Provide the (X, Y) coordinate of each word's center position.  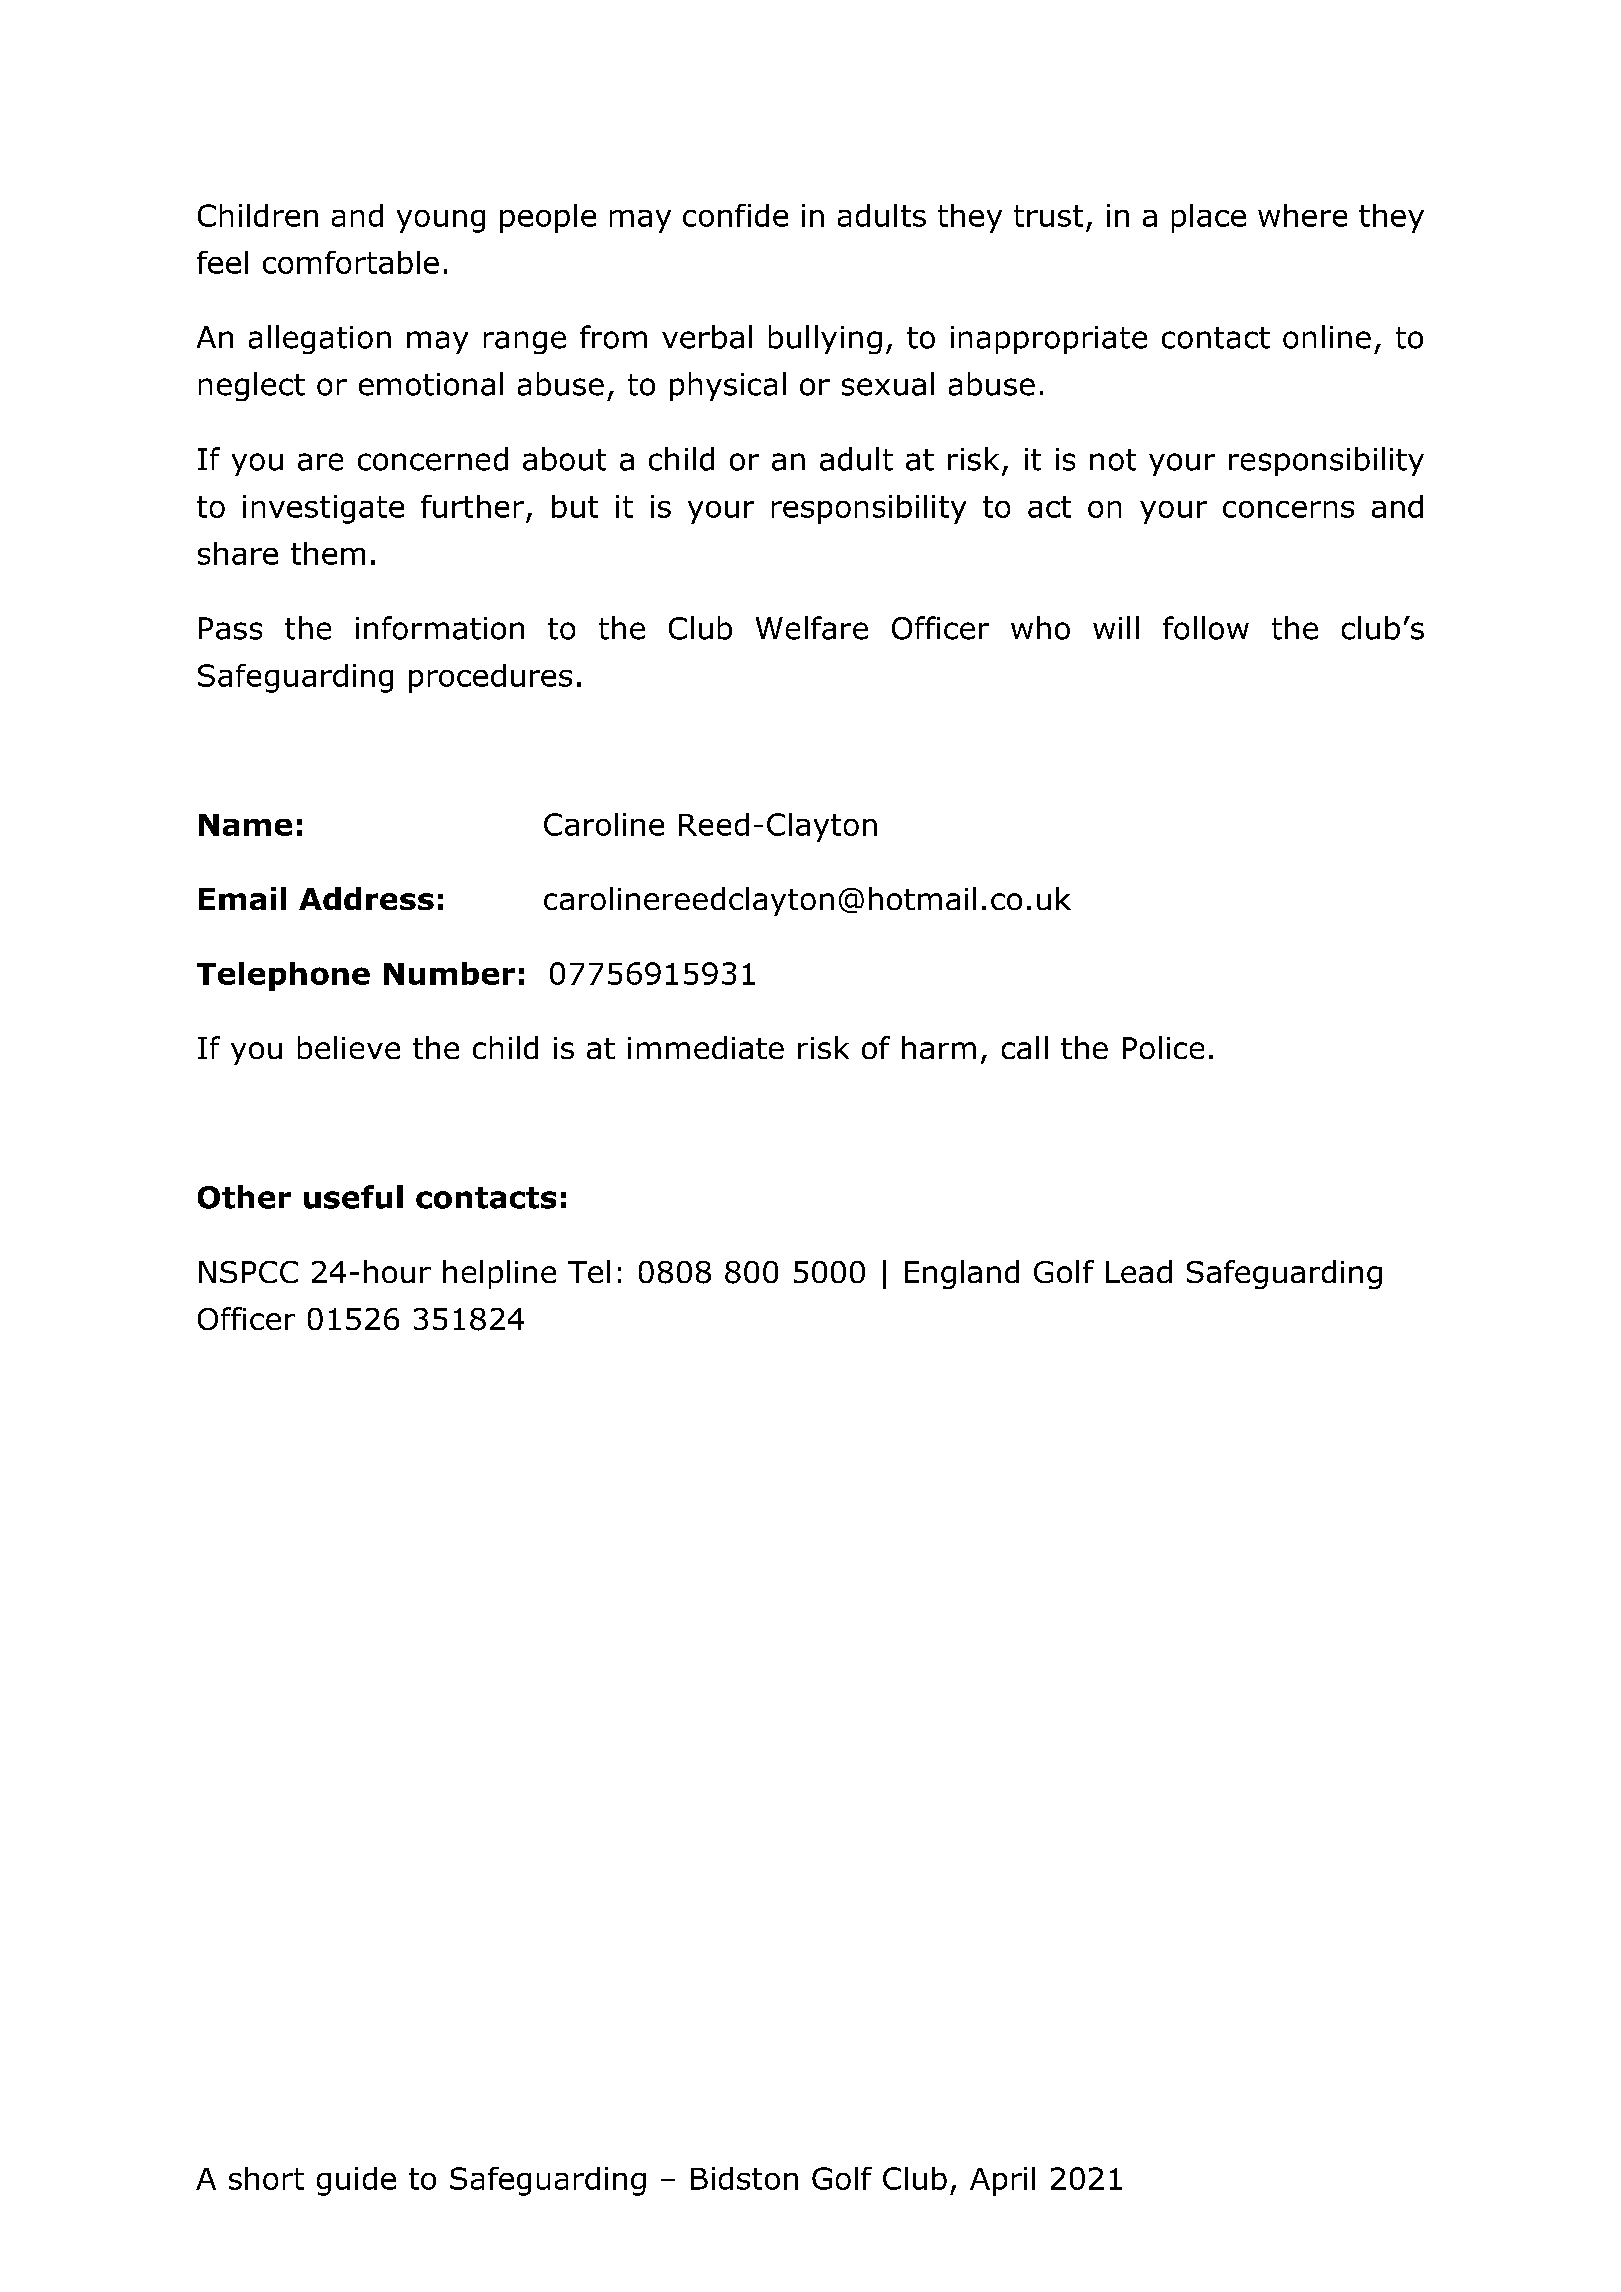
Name (245, 825)
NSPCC (248, 1272)
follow (1206, 628)
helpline (499, 1274)
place (1209, 218)
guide (356, 2181)
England (962, 1274)
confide (735, 215)
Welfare (812, 628)
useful (353, 1197)
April (1002, 2181)
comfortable (351, 262)
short (266, 2178)
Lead (1139, 1271)
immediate (706, 1047)
